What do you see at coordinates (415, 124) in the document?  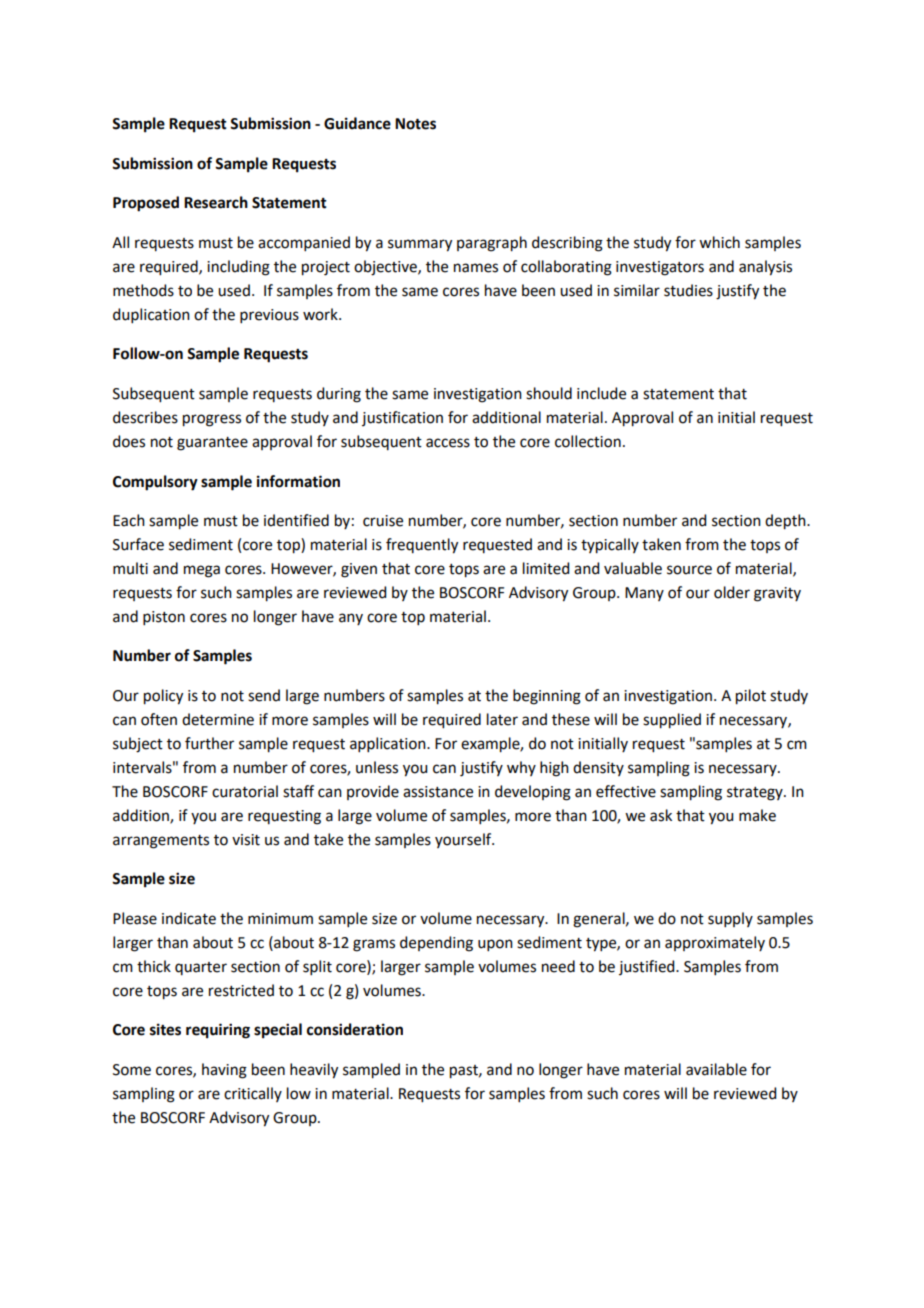 I see `Notes` at bounding box center [415, 124].
